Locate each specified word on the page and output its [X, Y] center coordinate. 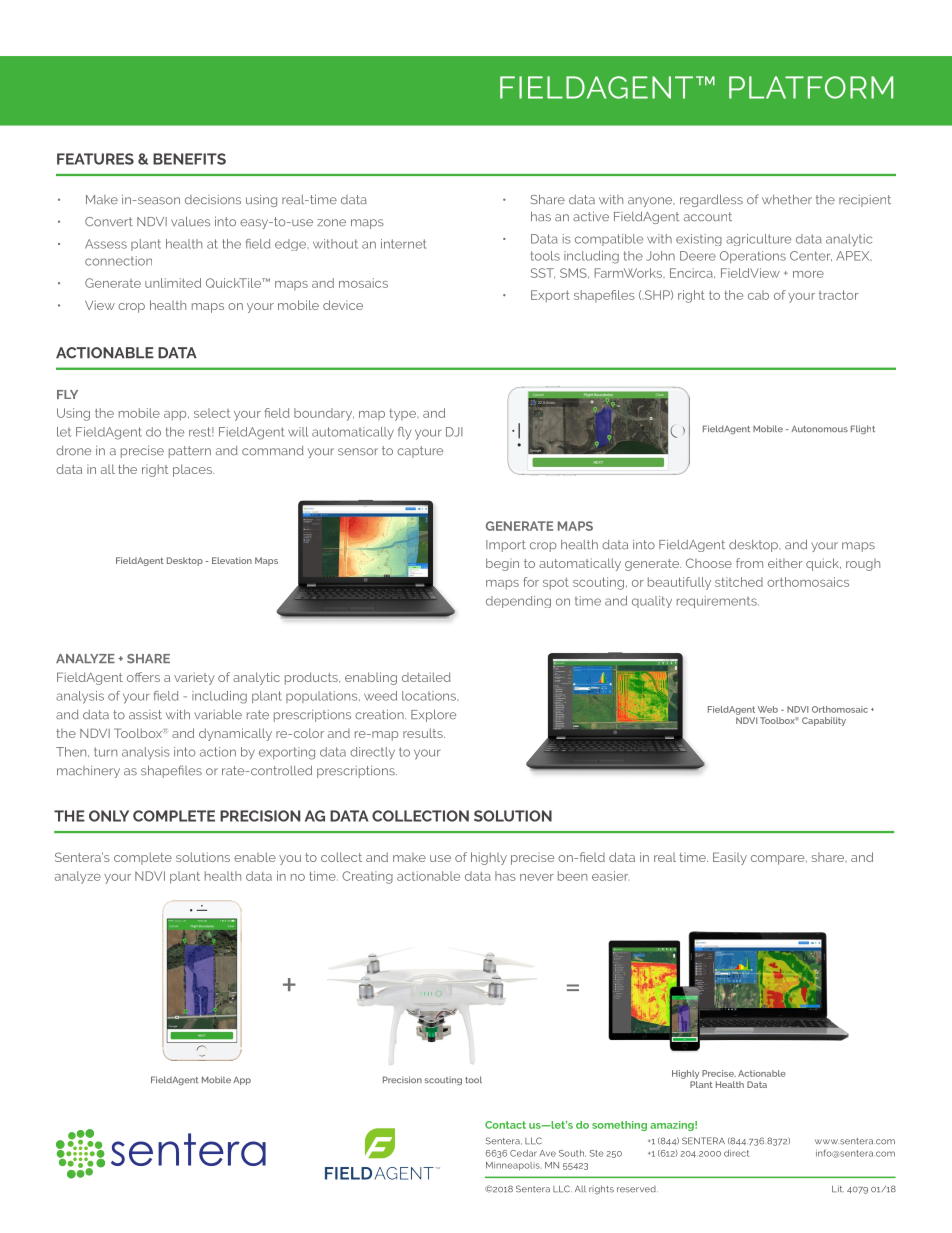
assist [145, 715]
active [591, 216]
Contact [505, 1125]
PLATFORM [811, 87]
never [537, 877]
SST [543, 273]
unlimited [173, 283]
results [424, 733]
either [785, 563]
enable [255, 857]
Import [506, 546]
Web [768, 709]
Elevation [232, 560]
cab [758, 295]
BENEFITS [189, 159]
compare [779, 860]
